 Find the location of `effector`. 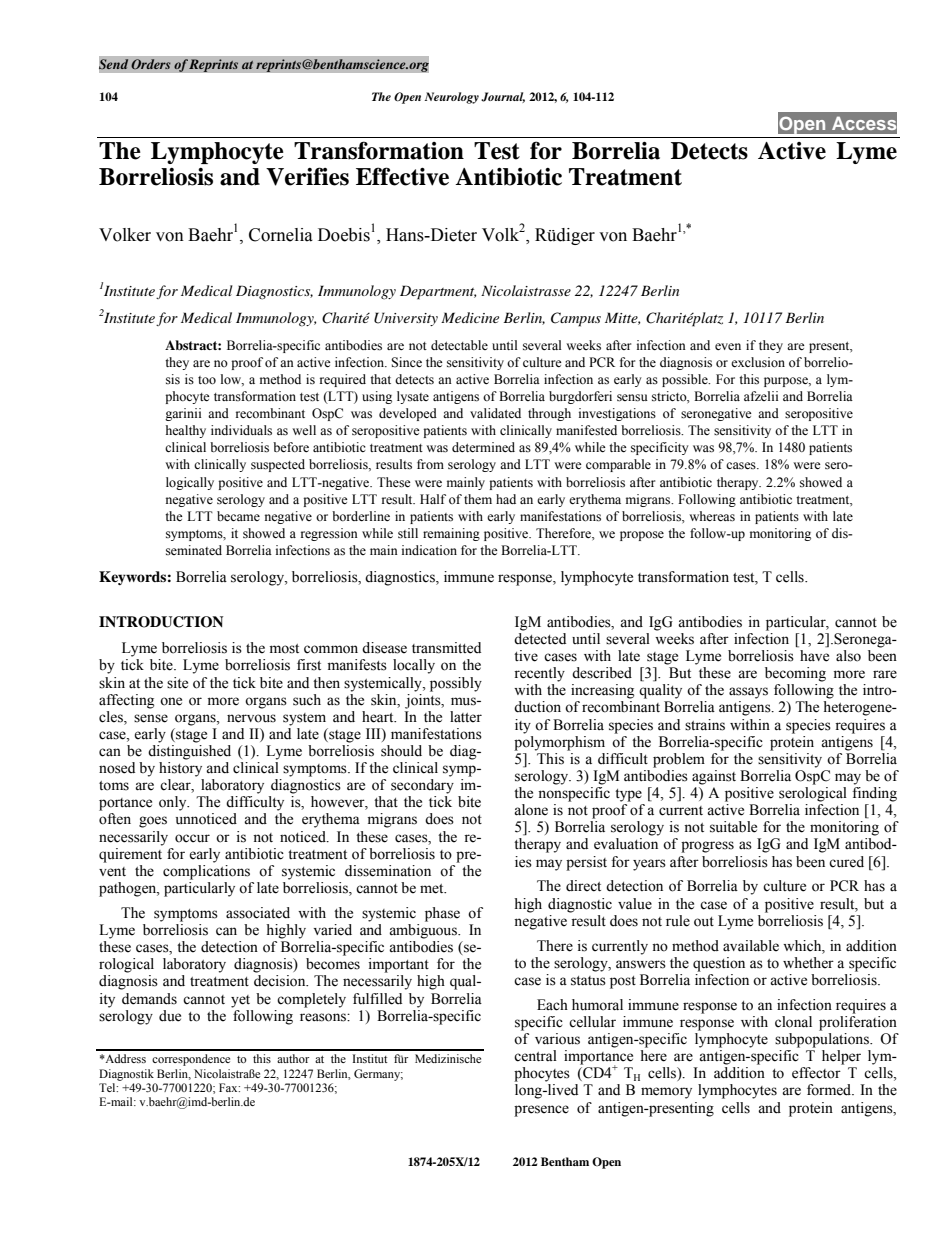

effector is located at coordinates (816, 1073).
